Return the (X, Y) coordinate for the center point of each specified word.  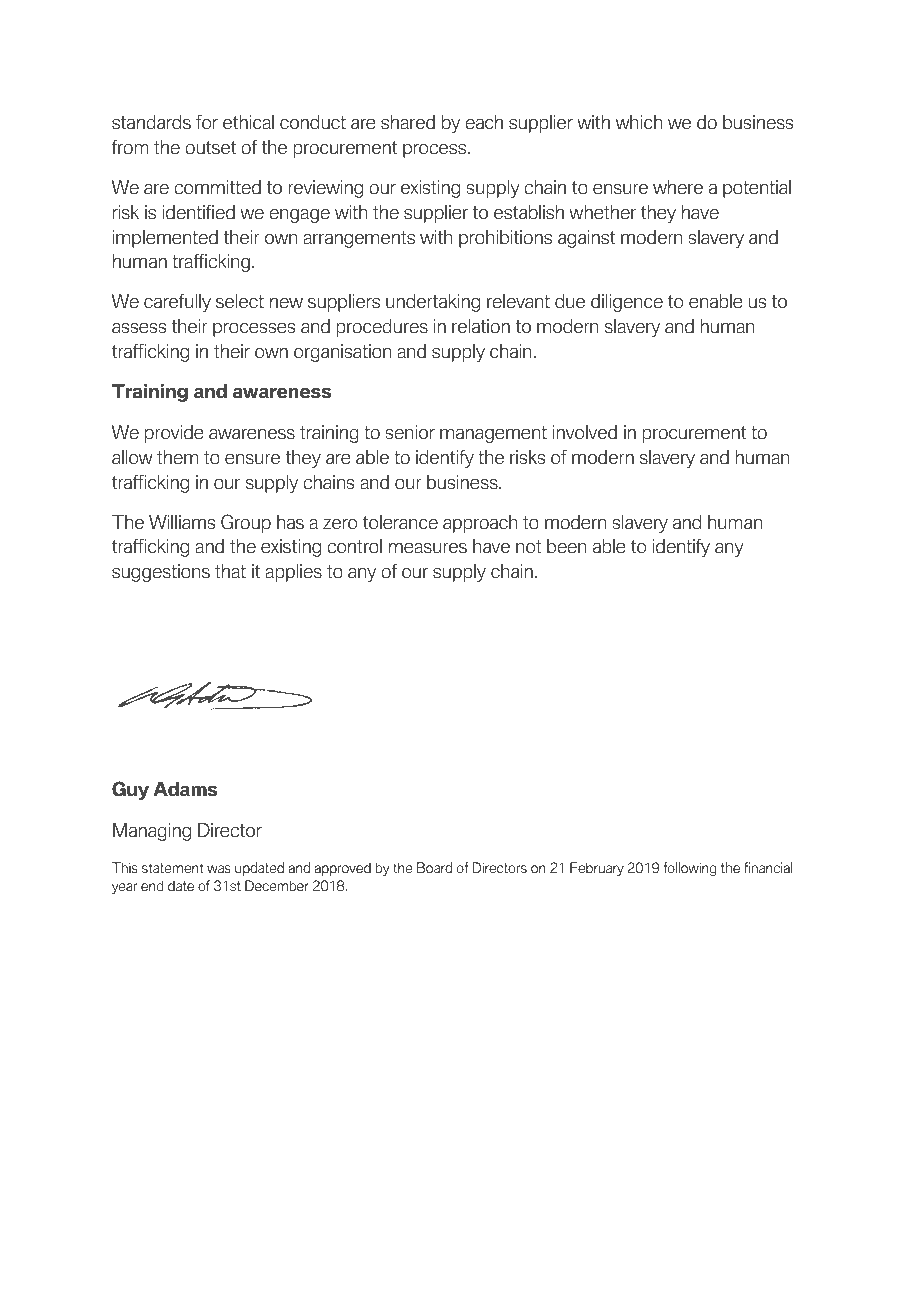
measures (428, 548)
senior (410, 432)
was (219, 869)
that (230, 571)
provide (174, 434)
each (484, 122)
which (639, 122)
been (567, 546)
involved (585, 432)
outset (210, 148)
